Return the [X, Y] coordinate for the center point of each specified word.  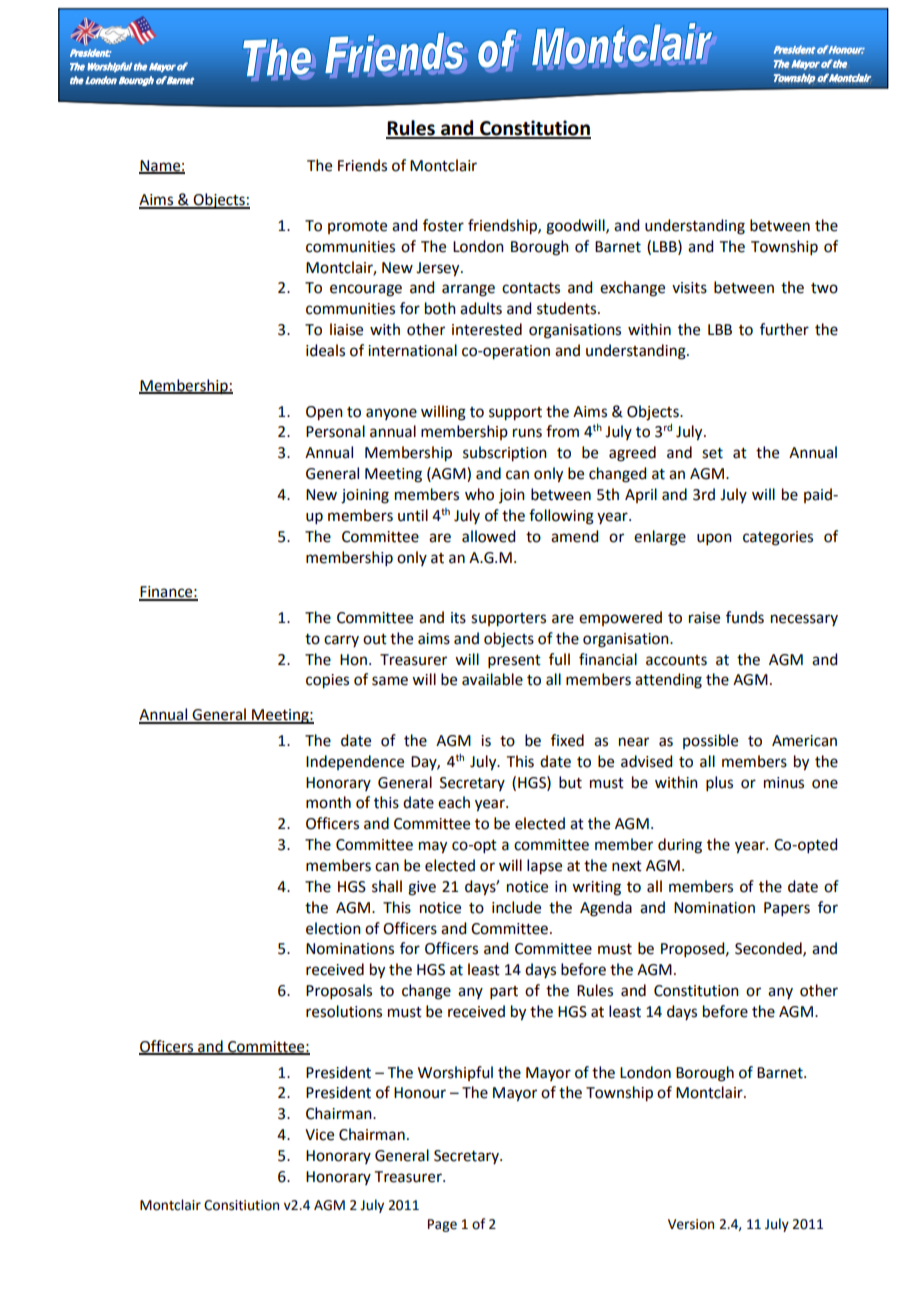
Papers [787, 909]
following [561, 517]
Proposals [339, 991]
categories [778, 538]
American [804, 741]
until [413, 515]
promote [357, 227]
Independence [355, 762]
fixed [567, 740]
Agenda [606, 909]
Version [691, 1224]
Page [442, 1225]
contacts [531, 288]
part [504, 992]
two [824, 288]
